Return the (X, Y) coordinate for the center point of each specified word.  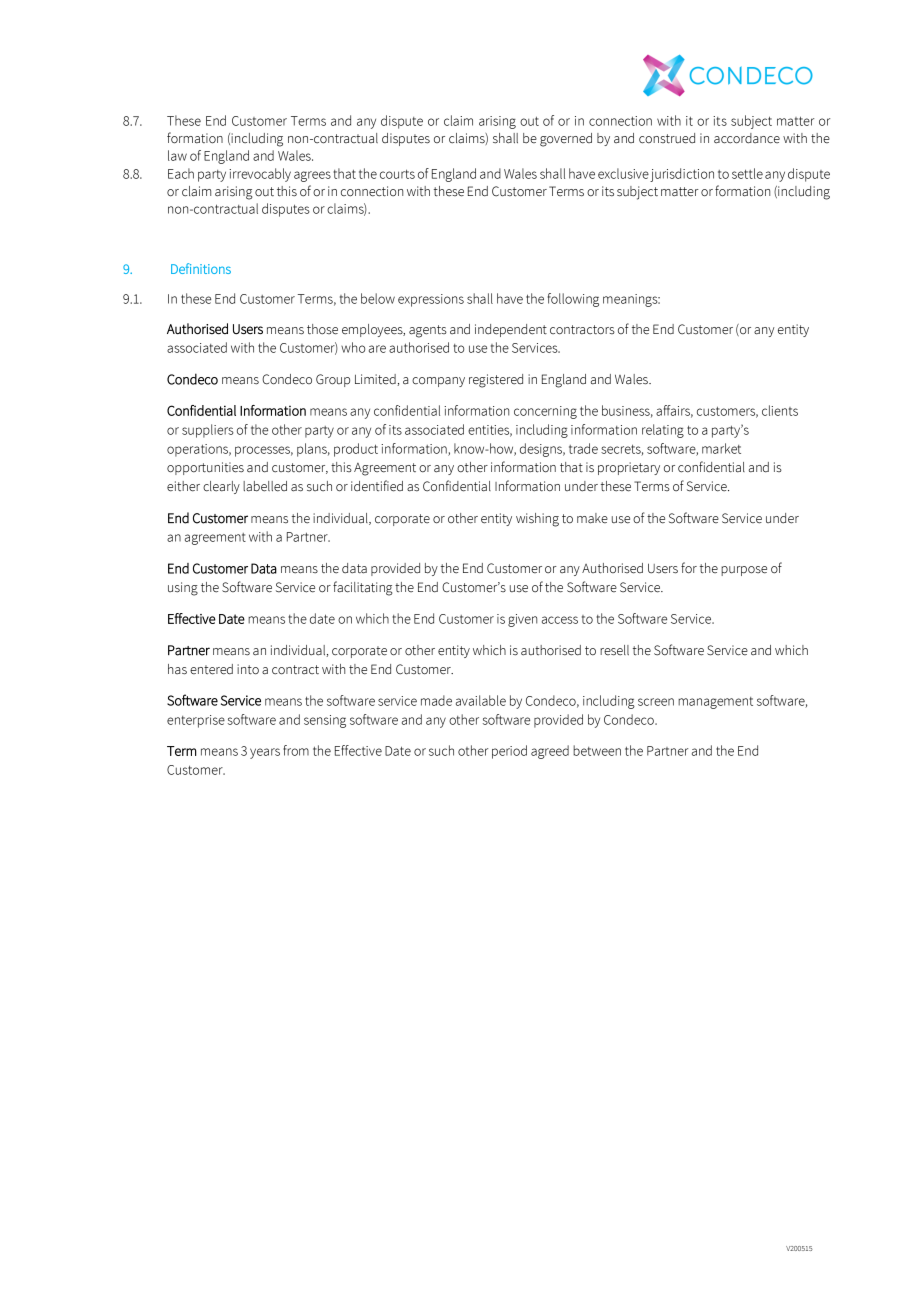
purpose (744, 571)
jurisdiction (682, 175)
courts (397, 174)
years (265, 753)
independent (511, 330)
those (322, 329)
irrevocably (260, 175)
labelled (265, 486)
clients (780, 410)
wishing (537, 520)
